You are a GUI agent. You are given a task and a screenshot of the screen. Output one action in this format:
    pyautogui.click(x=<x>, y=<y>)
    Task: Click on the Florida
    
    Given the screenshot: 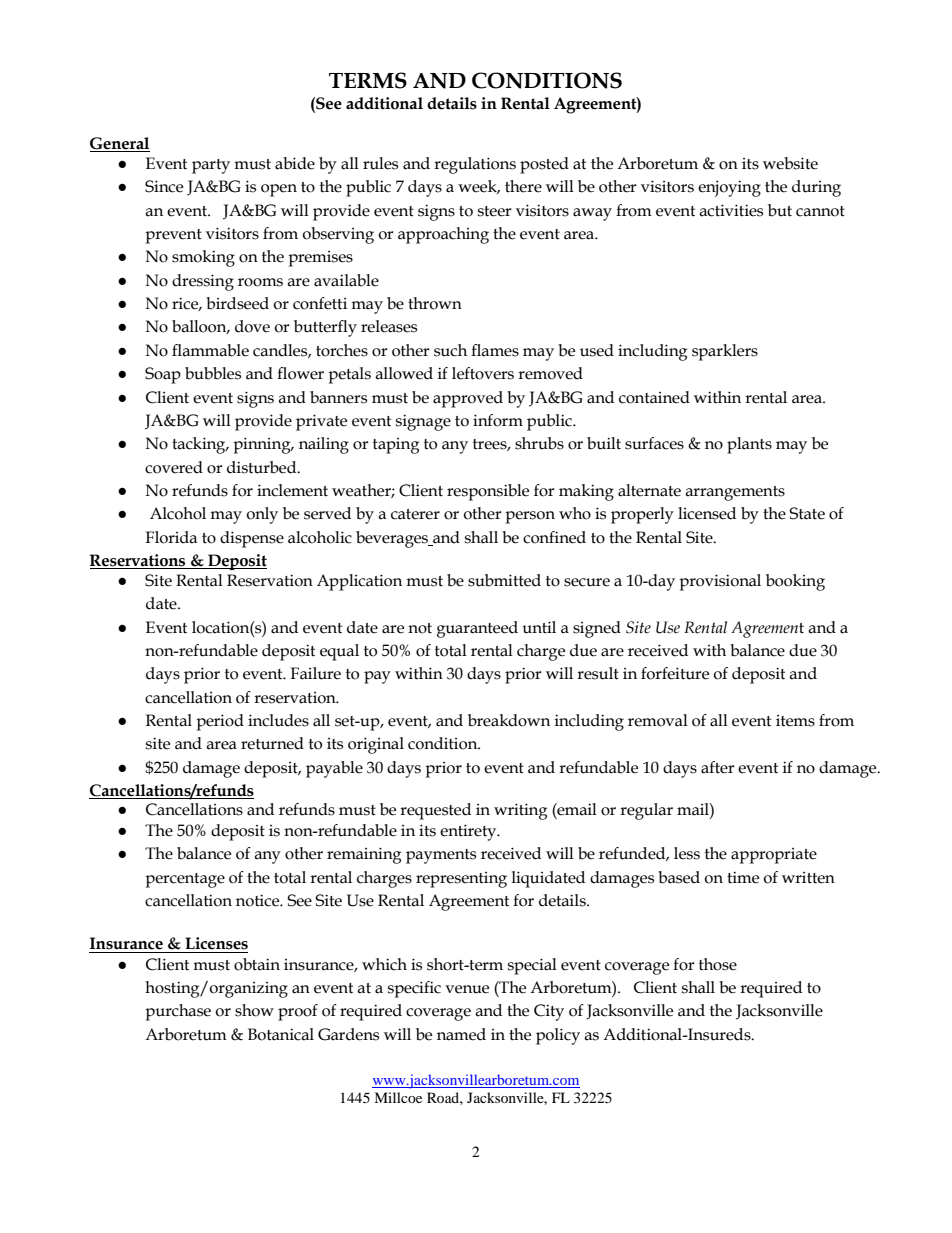 What is the action you would take?
    pyautogui.click(x=171, y=537)
